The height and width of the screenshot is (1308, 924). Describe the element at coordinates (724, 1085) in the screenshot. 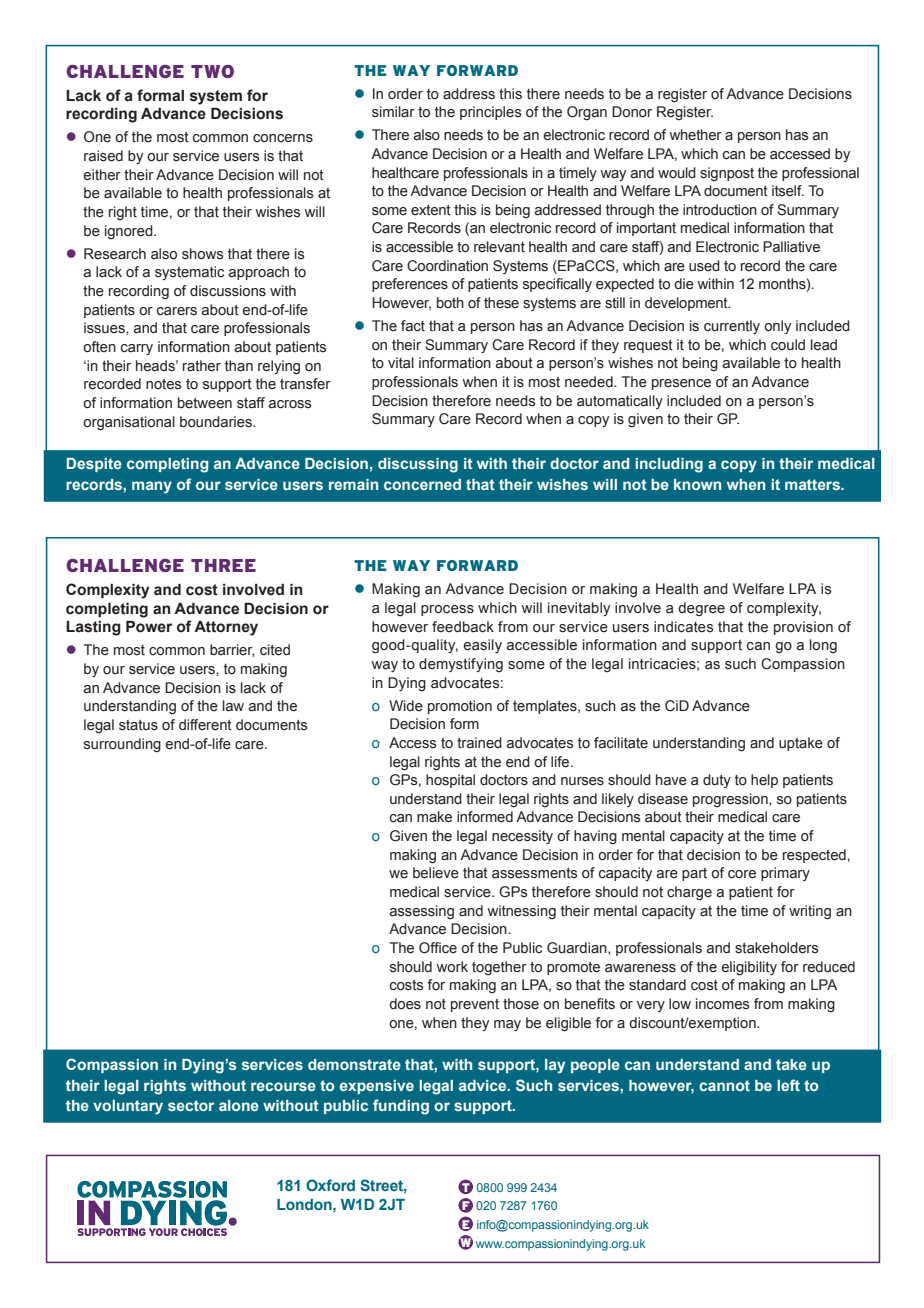

I see `cannot` at that location.
